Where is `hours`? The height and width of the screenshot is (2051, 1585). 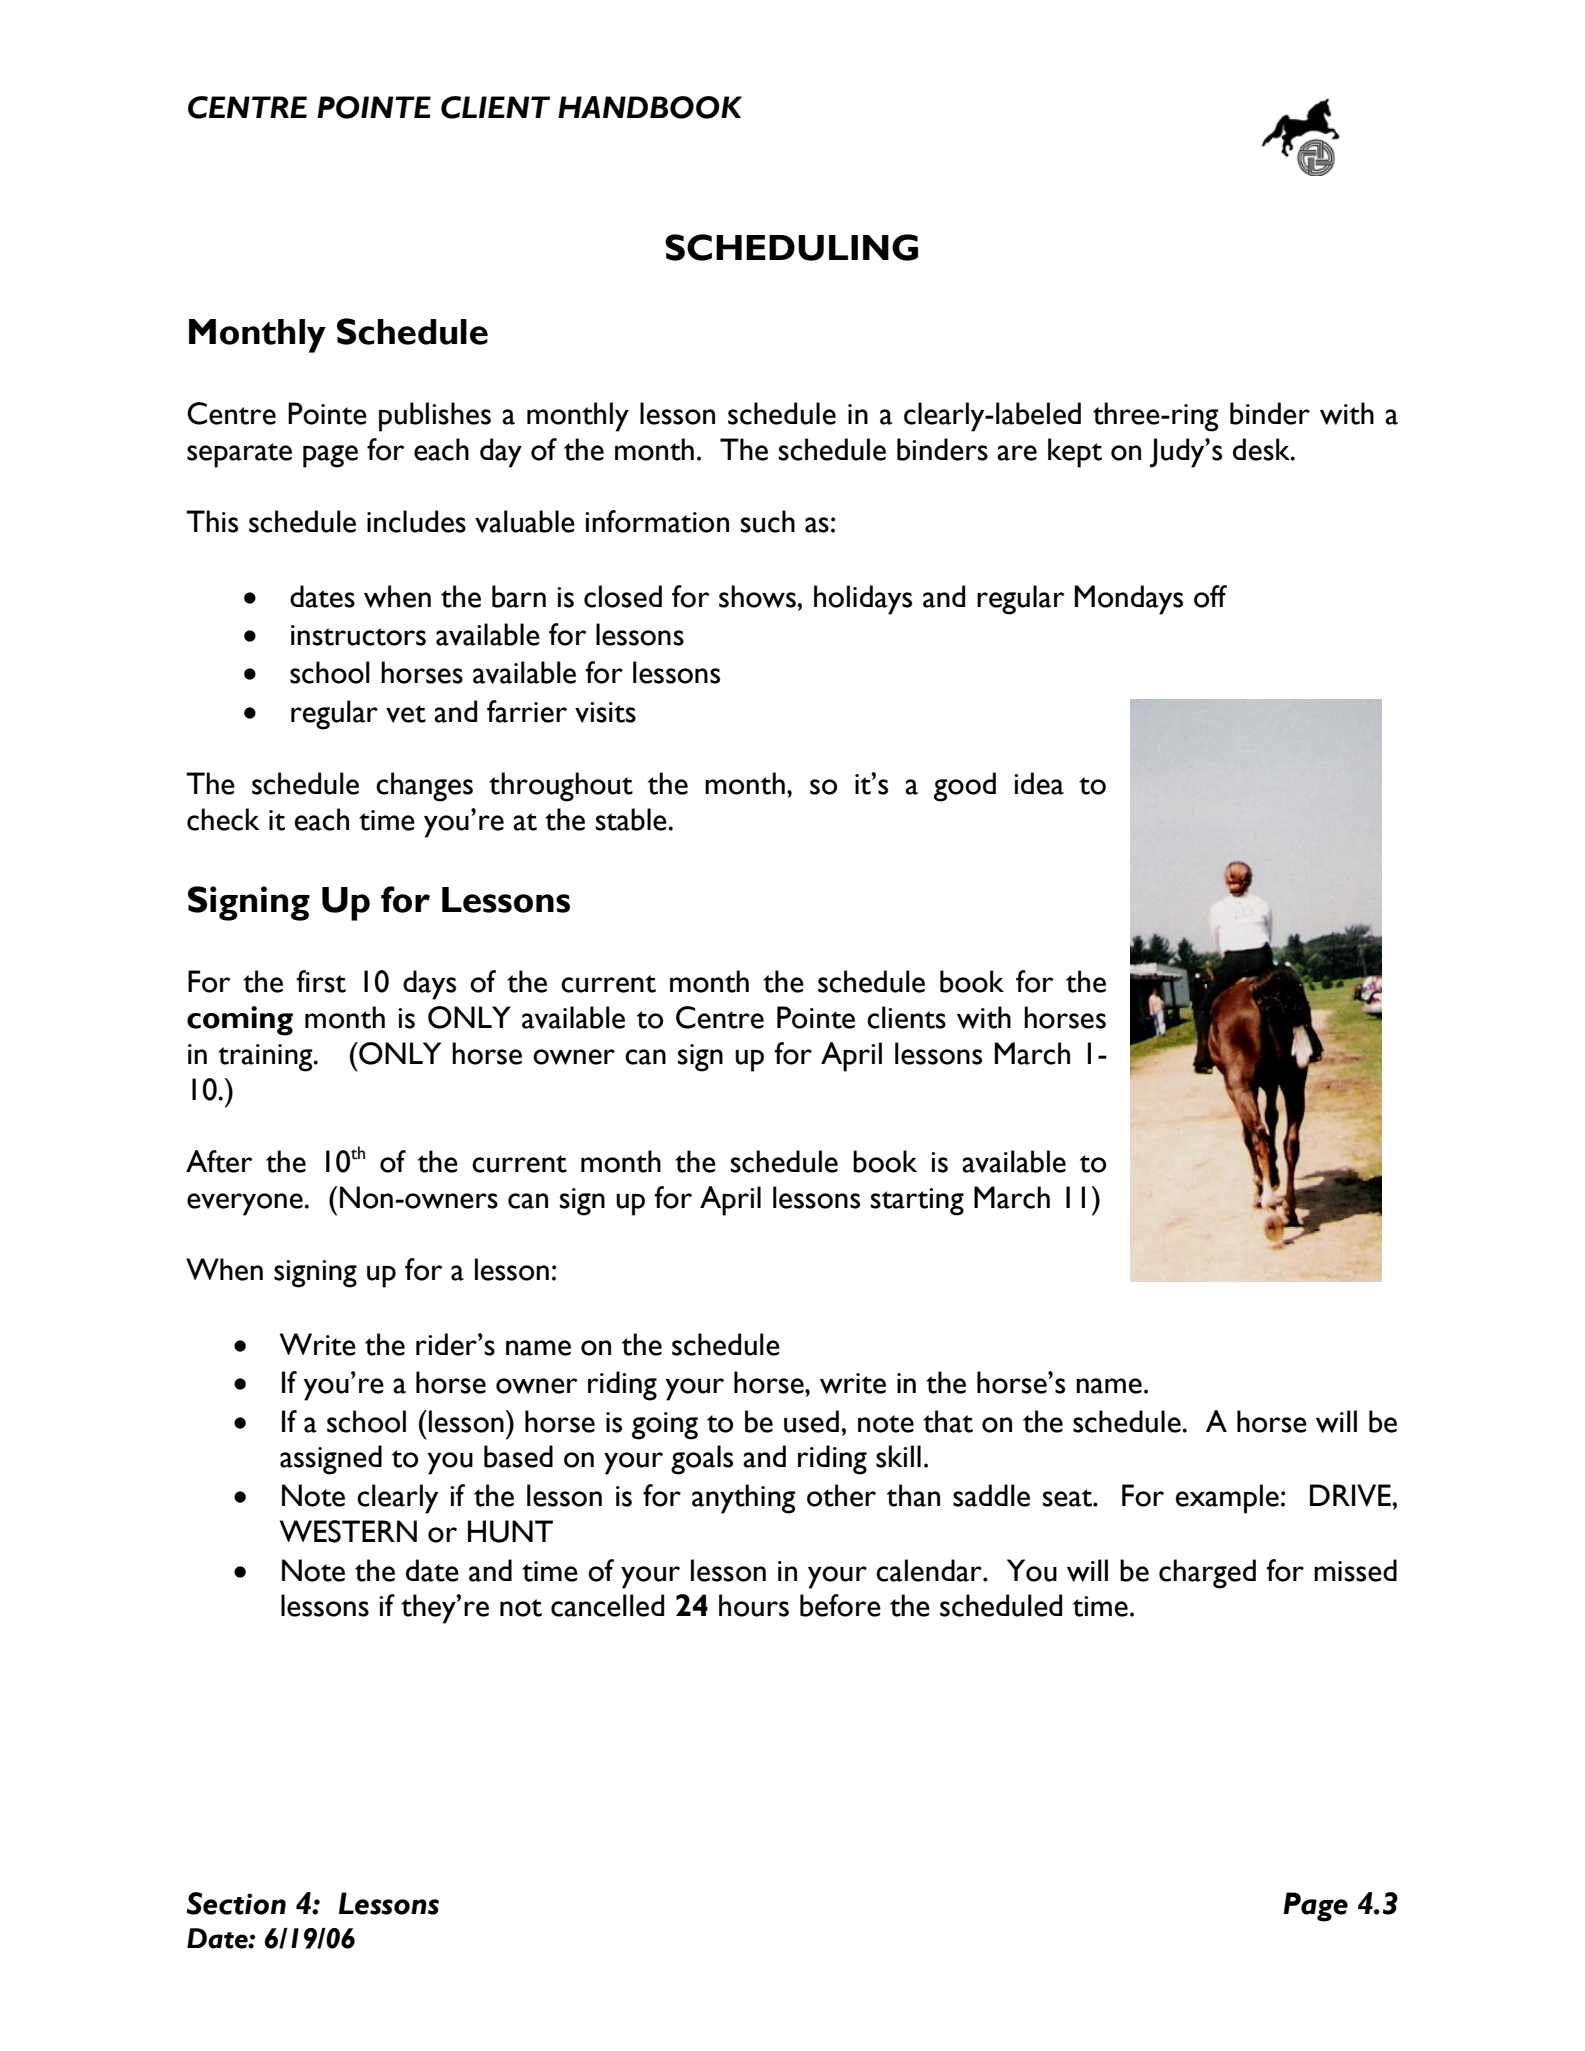
hours is located at coordinates (754, 1605).
